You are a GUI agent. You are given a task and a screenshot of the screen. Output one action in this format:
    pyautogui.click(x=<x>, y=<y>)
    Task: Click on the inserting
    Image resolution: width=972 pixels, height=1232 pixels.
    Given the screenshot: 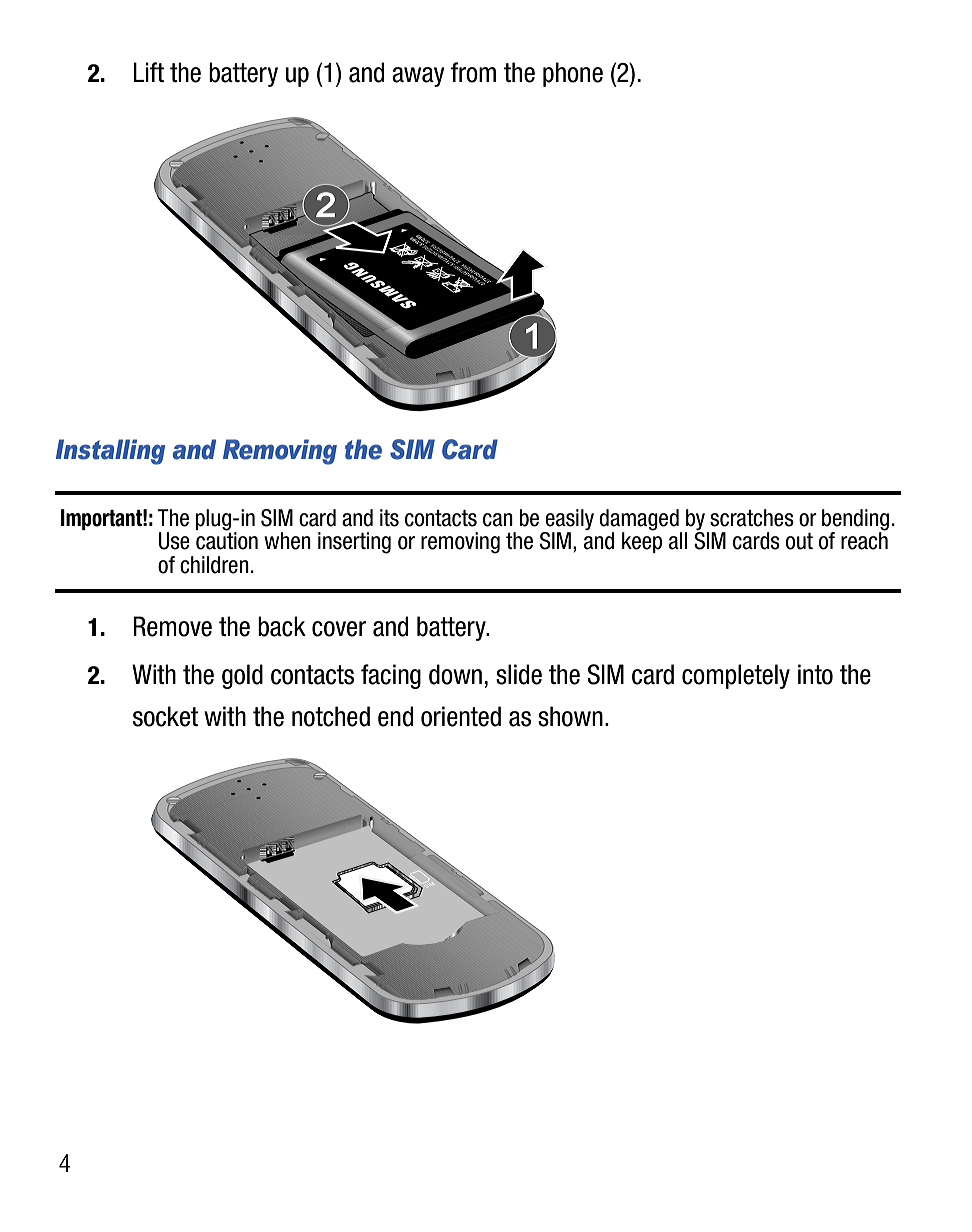 What is the action you would take?
    pyautogui.click(x=354, y=543)
